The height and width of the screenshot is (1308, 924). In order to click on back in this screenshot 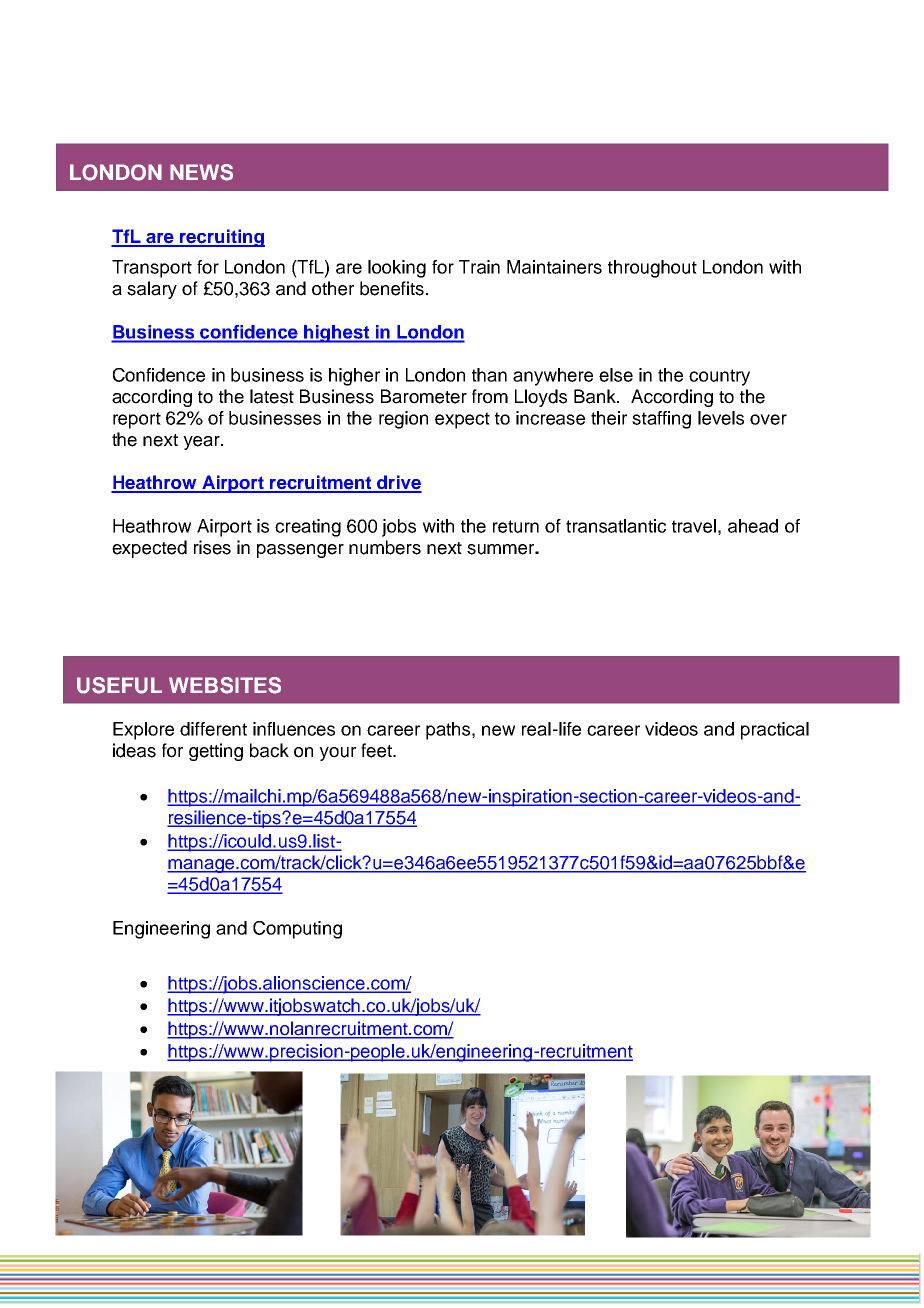, I will do `click(269, 750)`.
